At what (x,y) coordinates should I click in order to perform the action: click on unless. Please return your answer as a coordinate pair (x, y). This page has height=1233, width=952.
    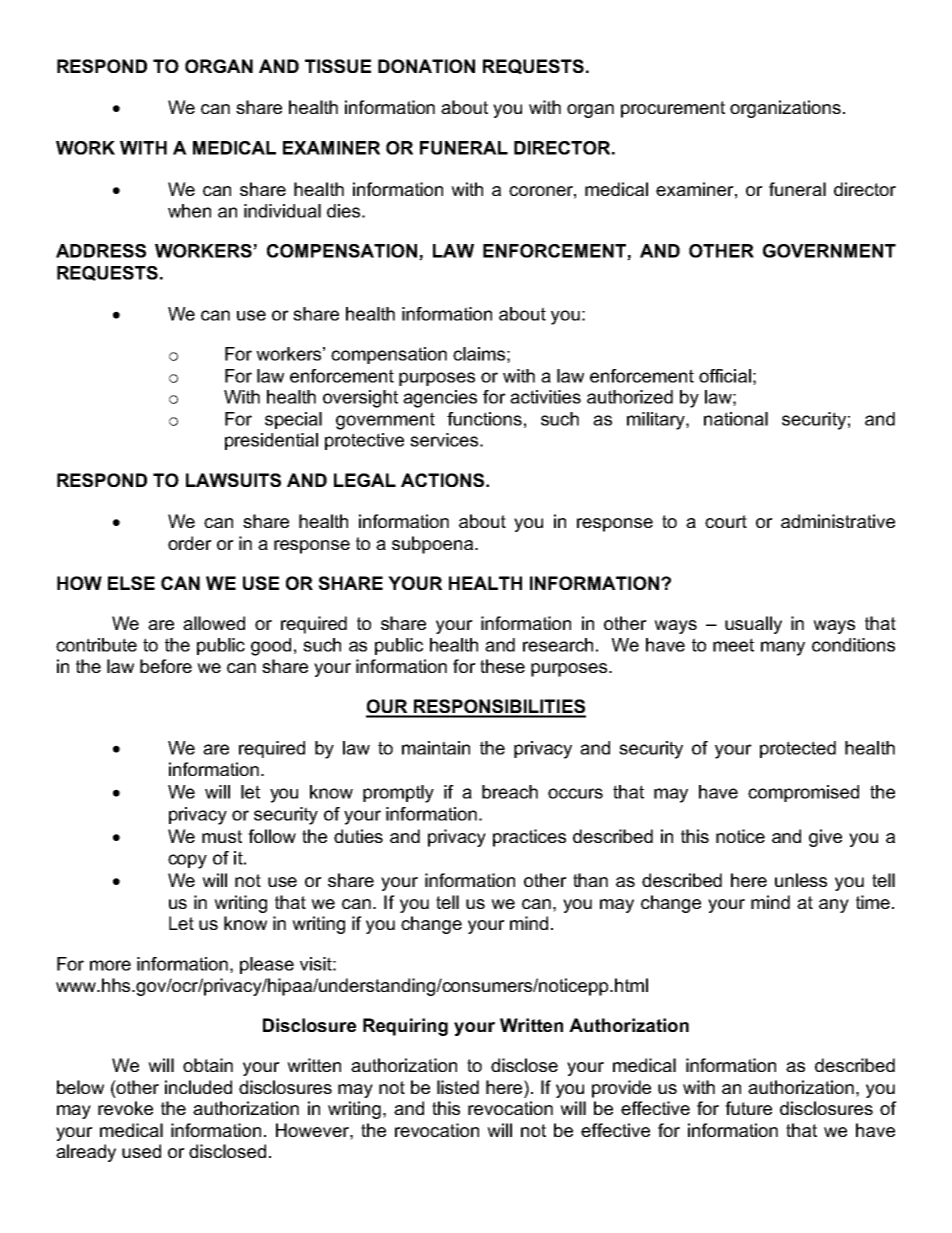
    Looking at the image, I should click on (801, 880).
